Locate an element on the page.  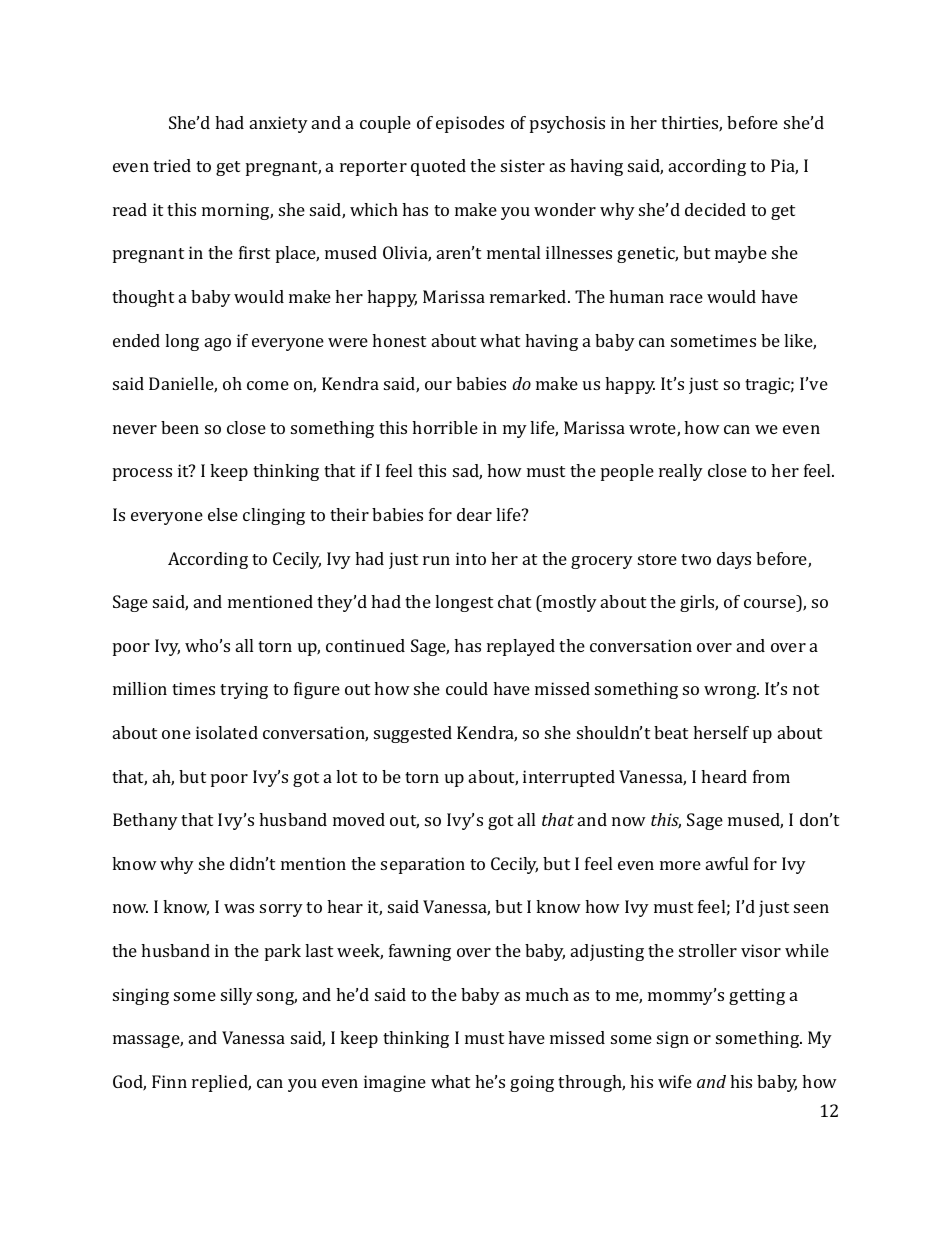
quoted is located at coordinates (438, 167).
